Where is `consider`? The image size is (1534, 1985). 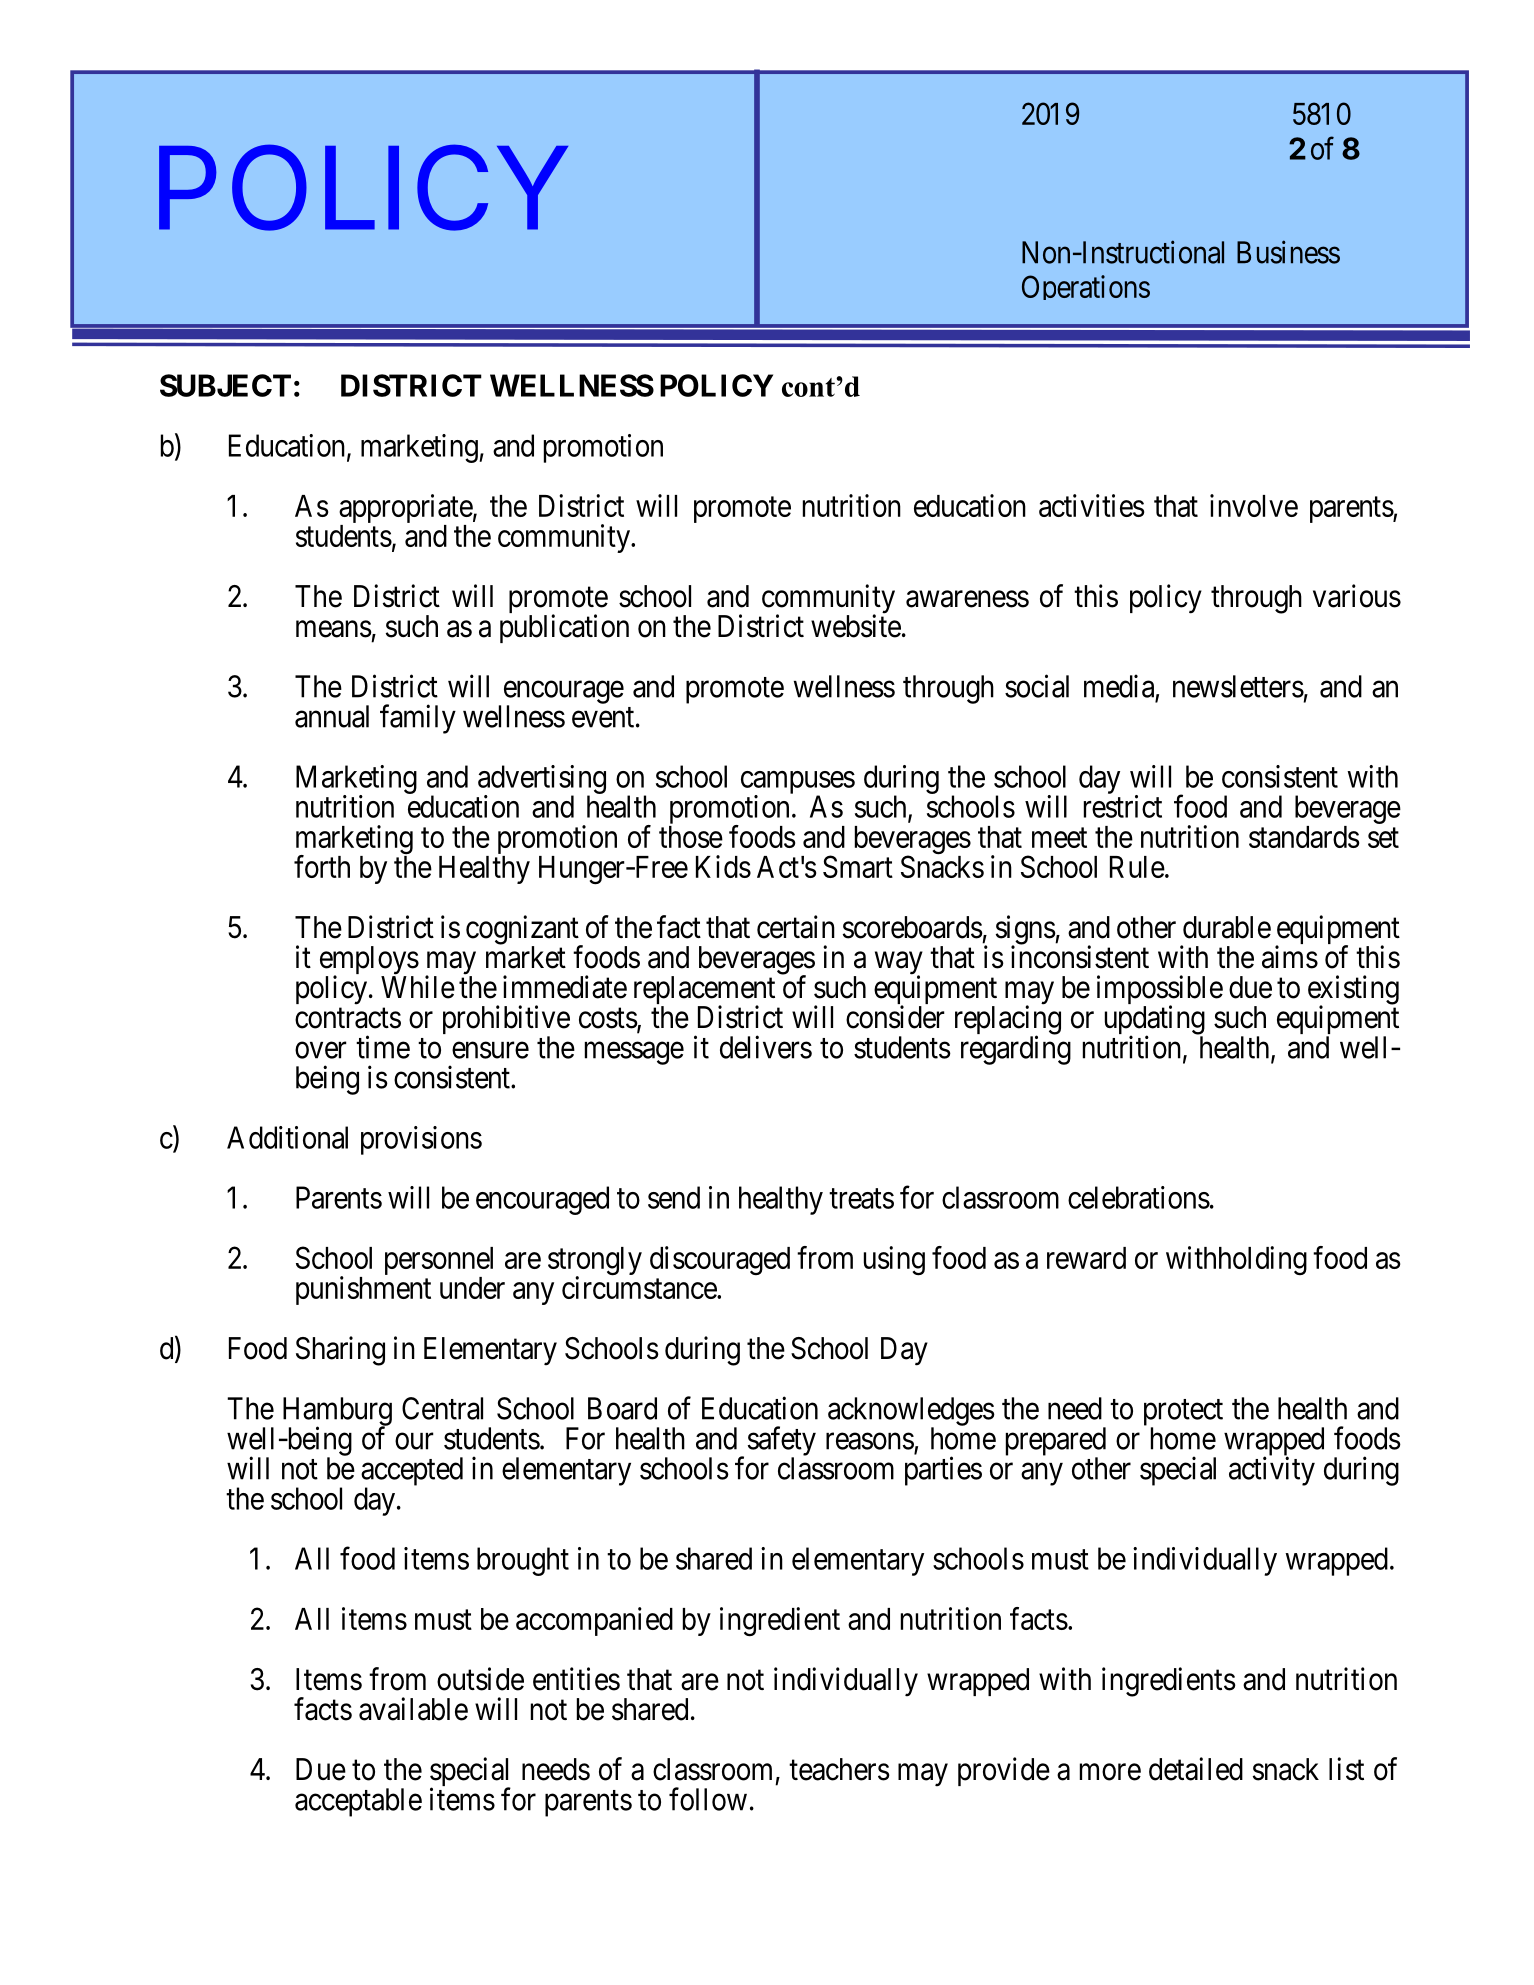
consider is located at coordinates (895, 1017).
